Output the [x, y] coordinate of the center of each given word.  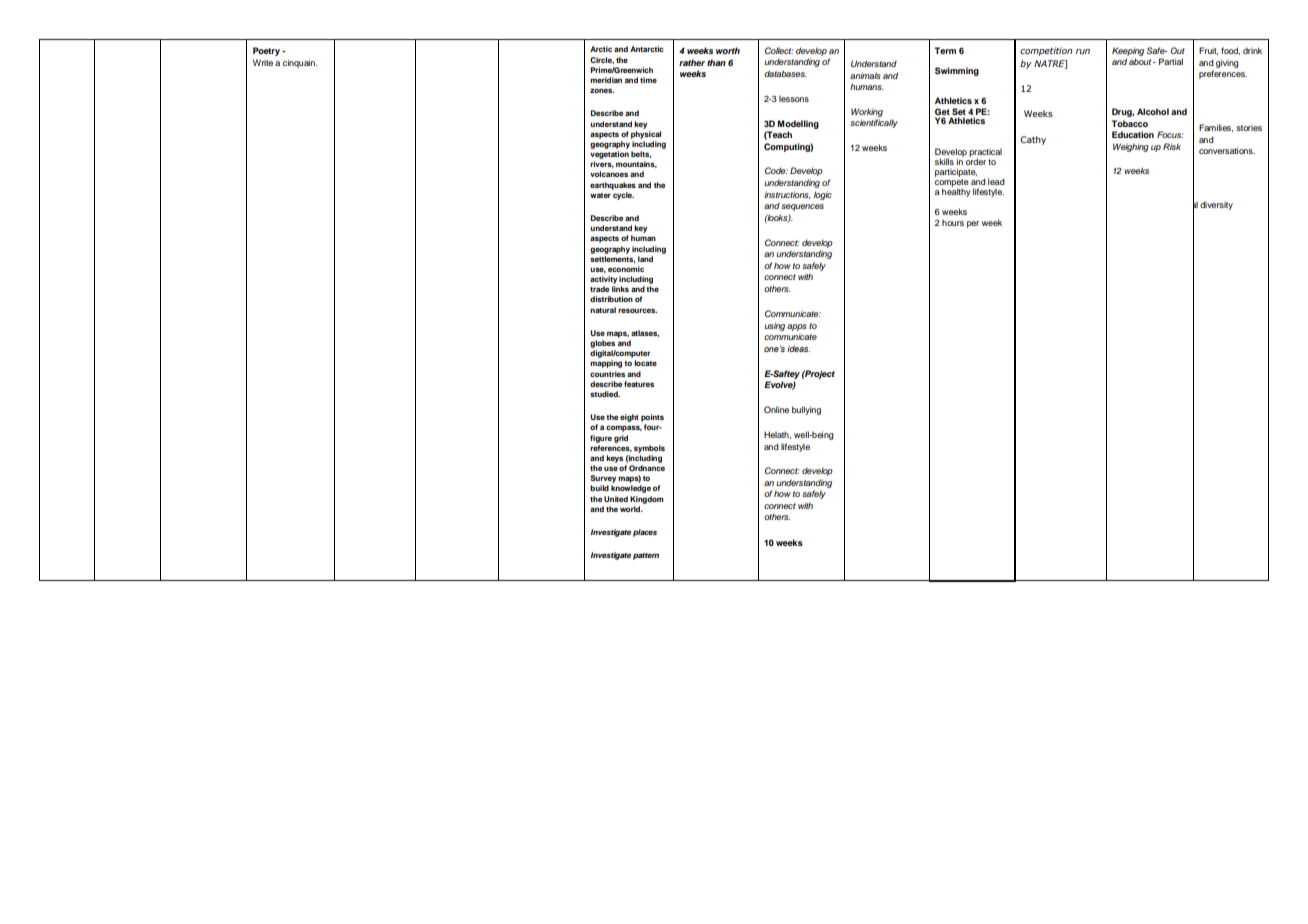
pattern [646, 556]
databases [785, 73]
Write [263, 62]
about [1141, 61]
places [645, 533]
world [631, 509]
